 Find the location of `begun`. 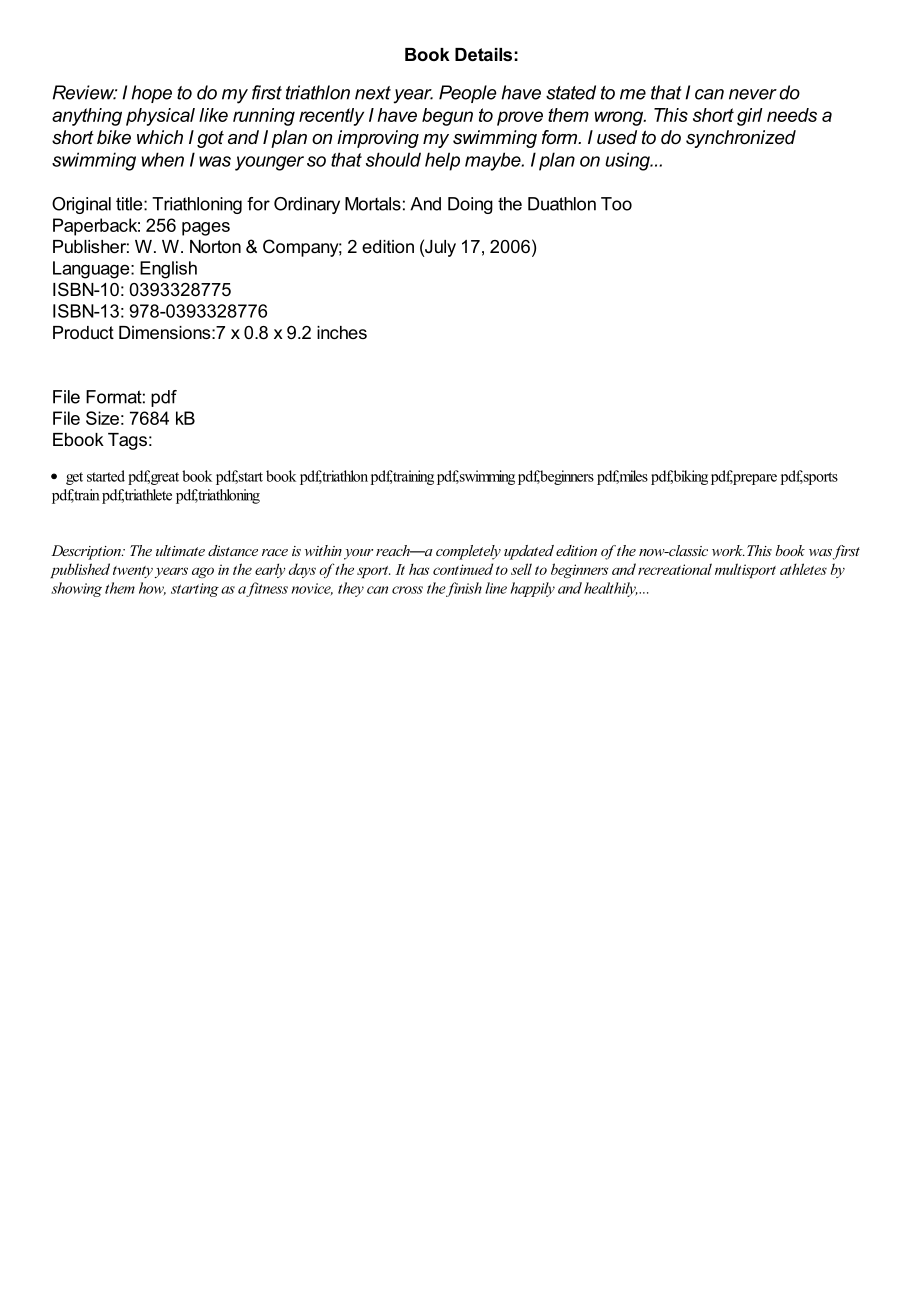

begun is located at coordinates (447, 117).
